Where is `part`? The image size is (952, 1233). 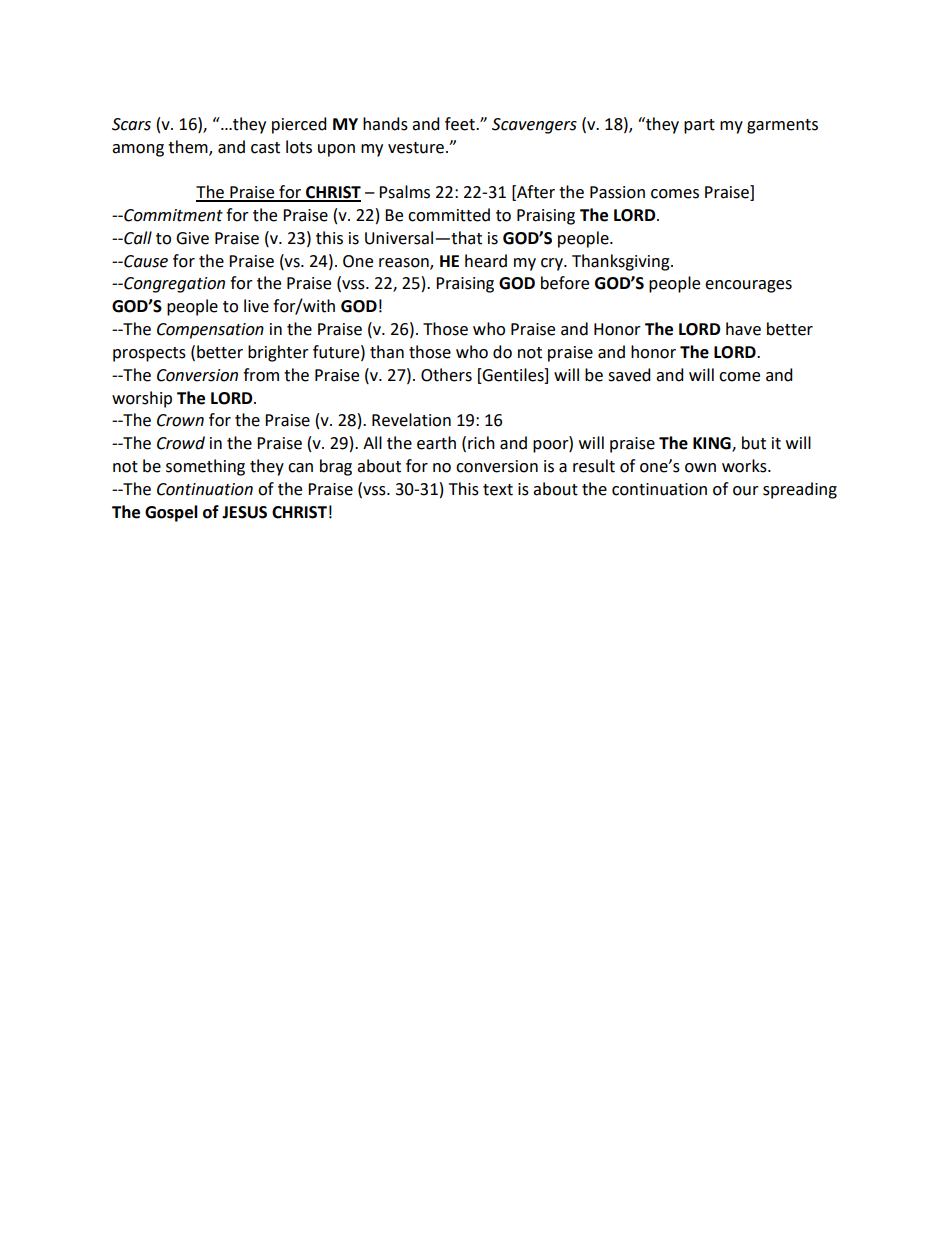
part is located at coordinates (699, 126).
